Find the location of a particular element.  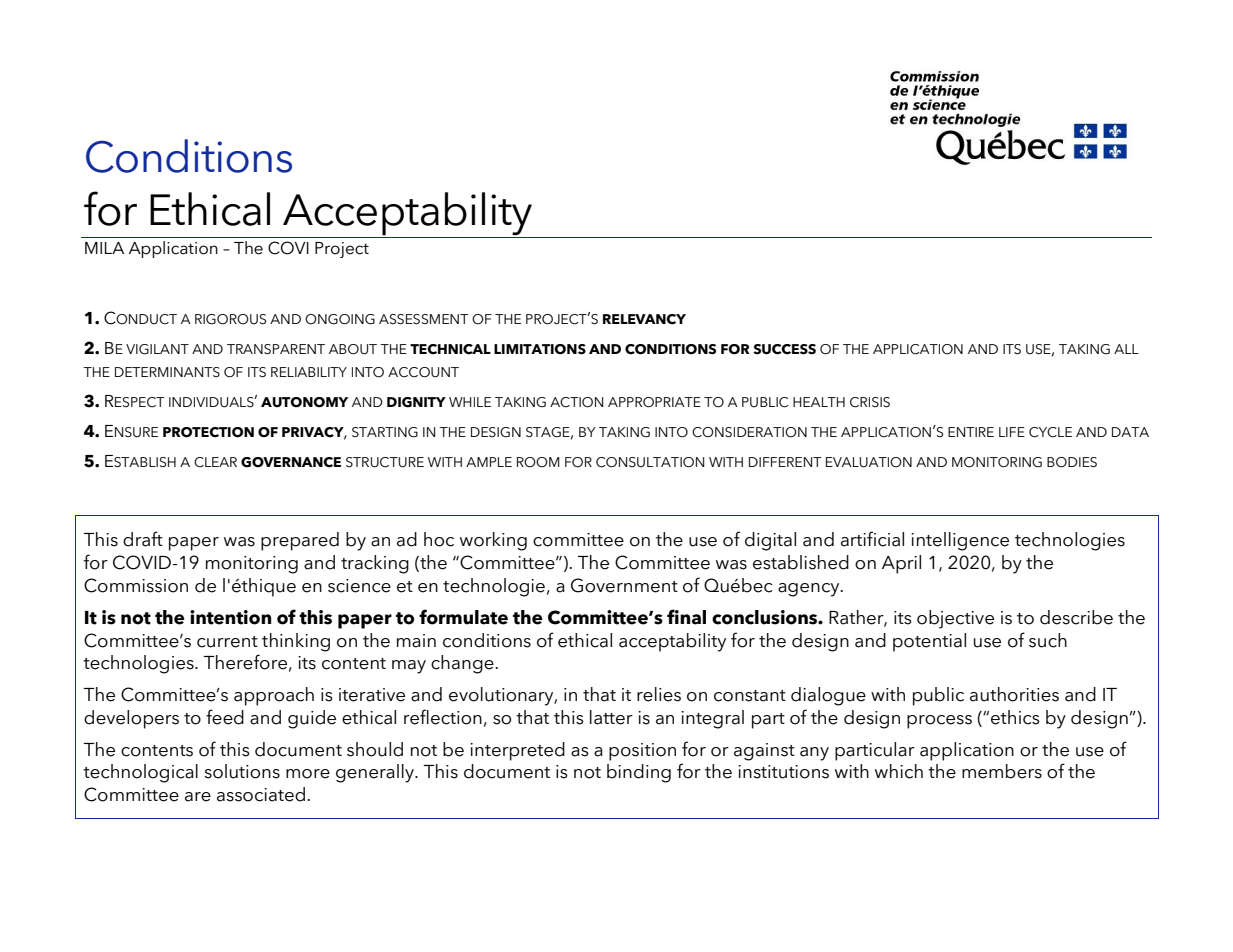

RELEVANCY is located at coordinates (644, 319).
